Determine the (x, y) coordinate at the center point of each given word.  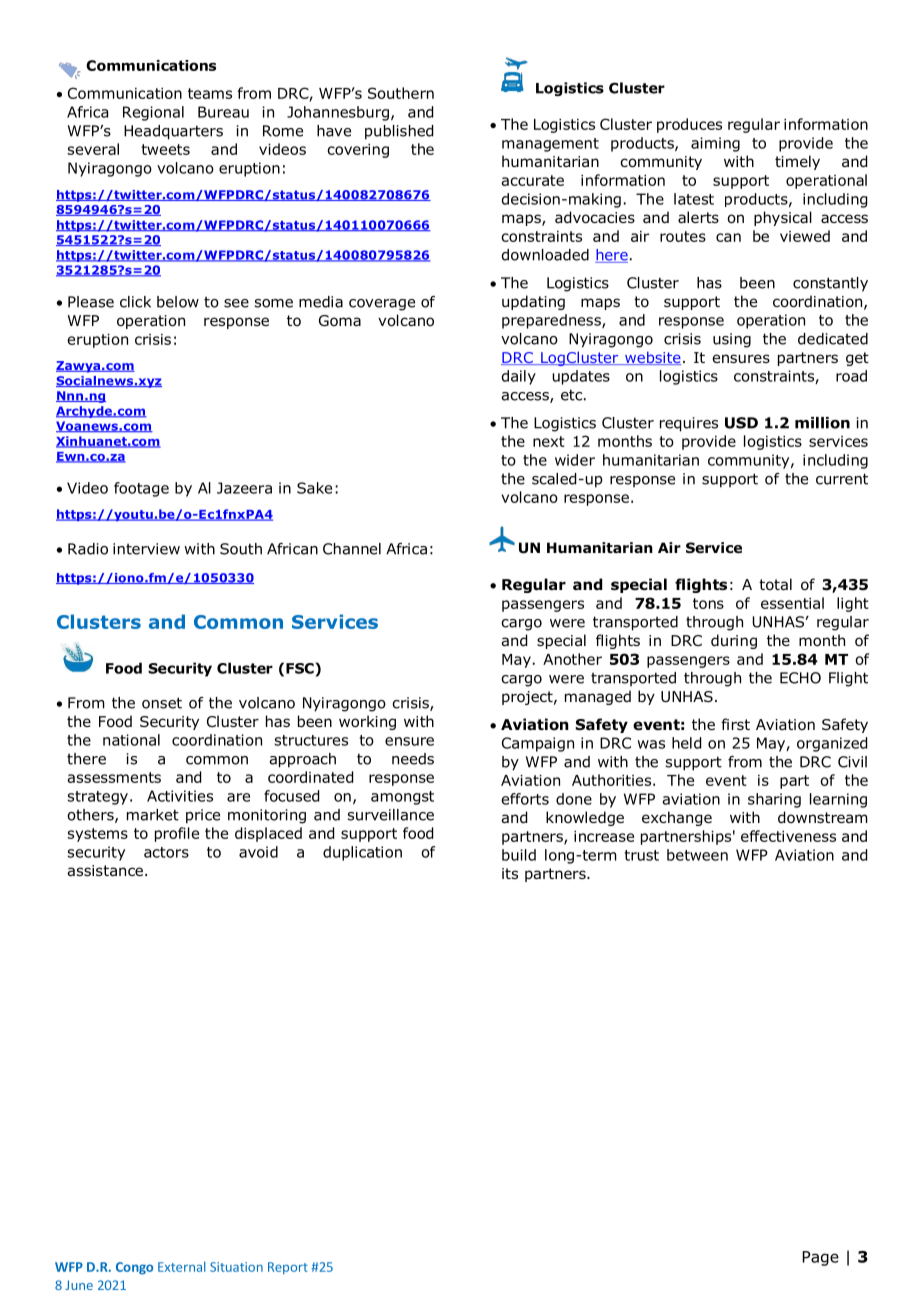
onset (162, 703)
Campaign (538, 744)
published (399, 132)
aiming (715, 144)
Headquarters (173, 132)
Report (288, 1268)
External (182, 1266)
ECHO (800, 678)
